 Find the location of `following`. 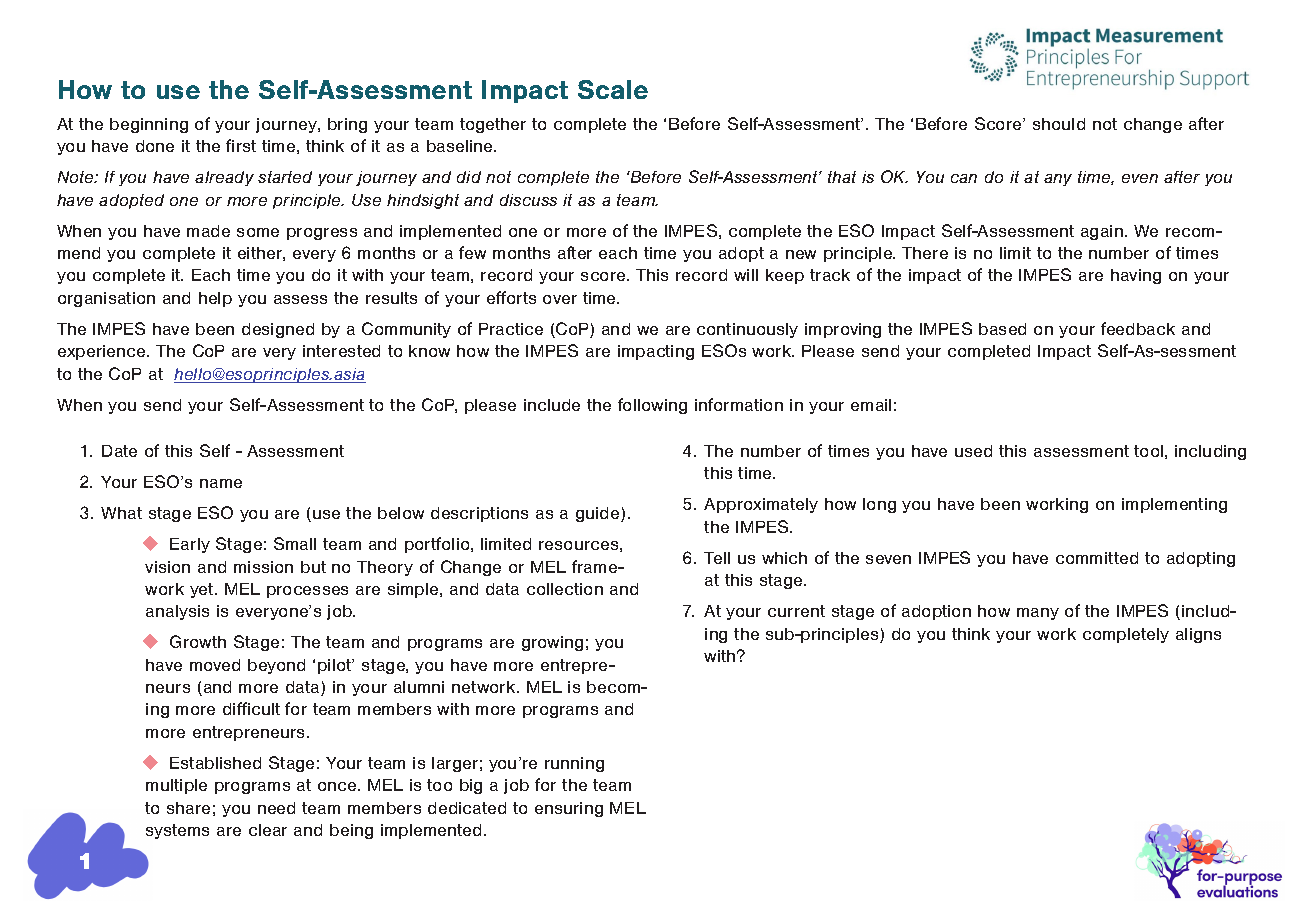

following is located at coordinates (652, 406).
